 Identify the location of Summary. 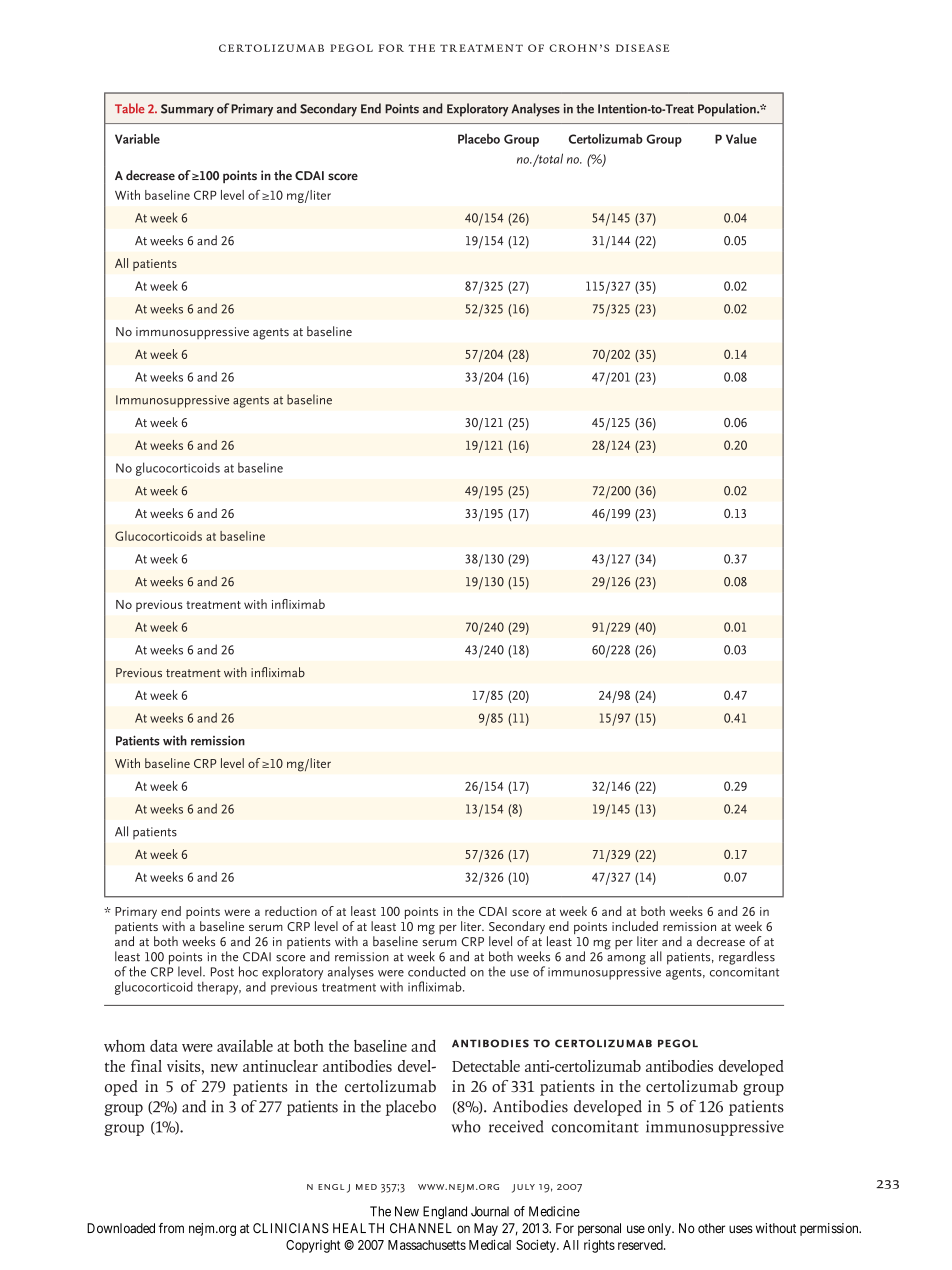
(187, 110).
